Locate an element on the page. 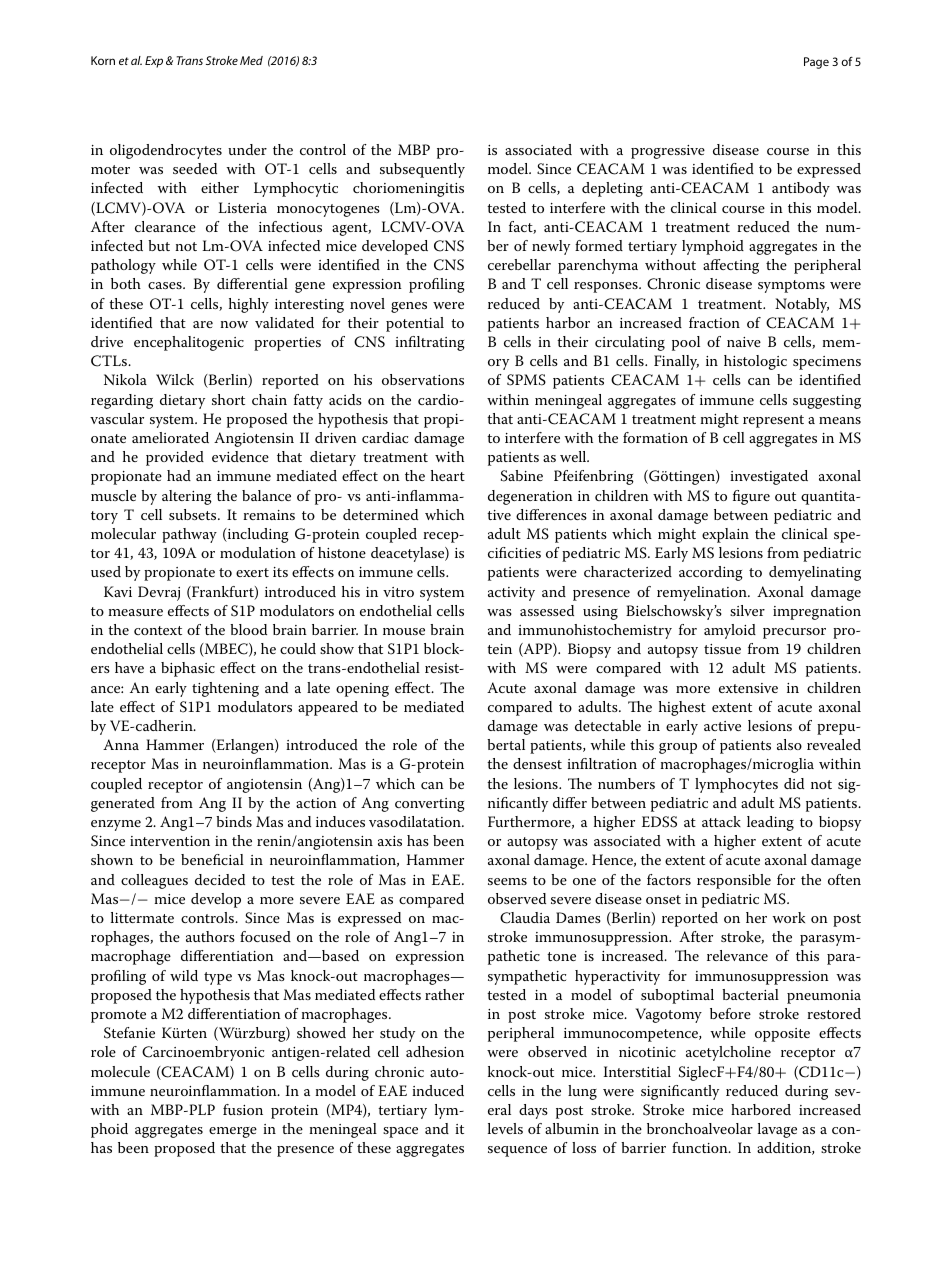 The height and width of the page is (1270, 952). altering is located at coordinates (187, 497).
